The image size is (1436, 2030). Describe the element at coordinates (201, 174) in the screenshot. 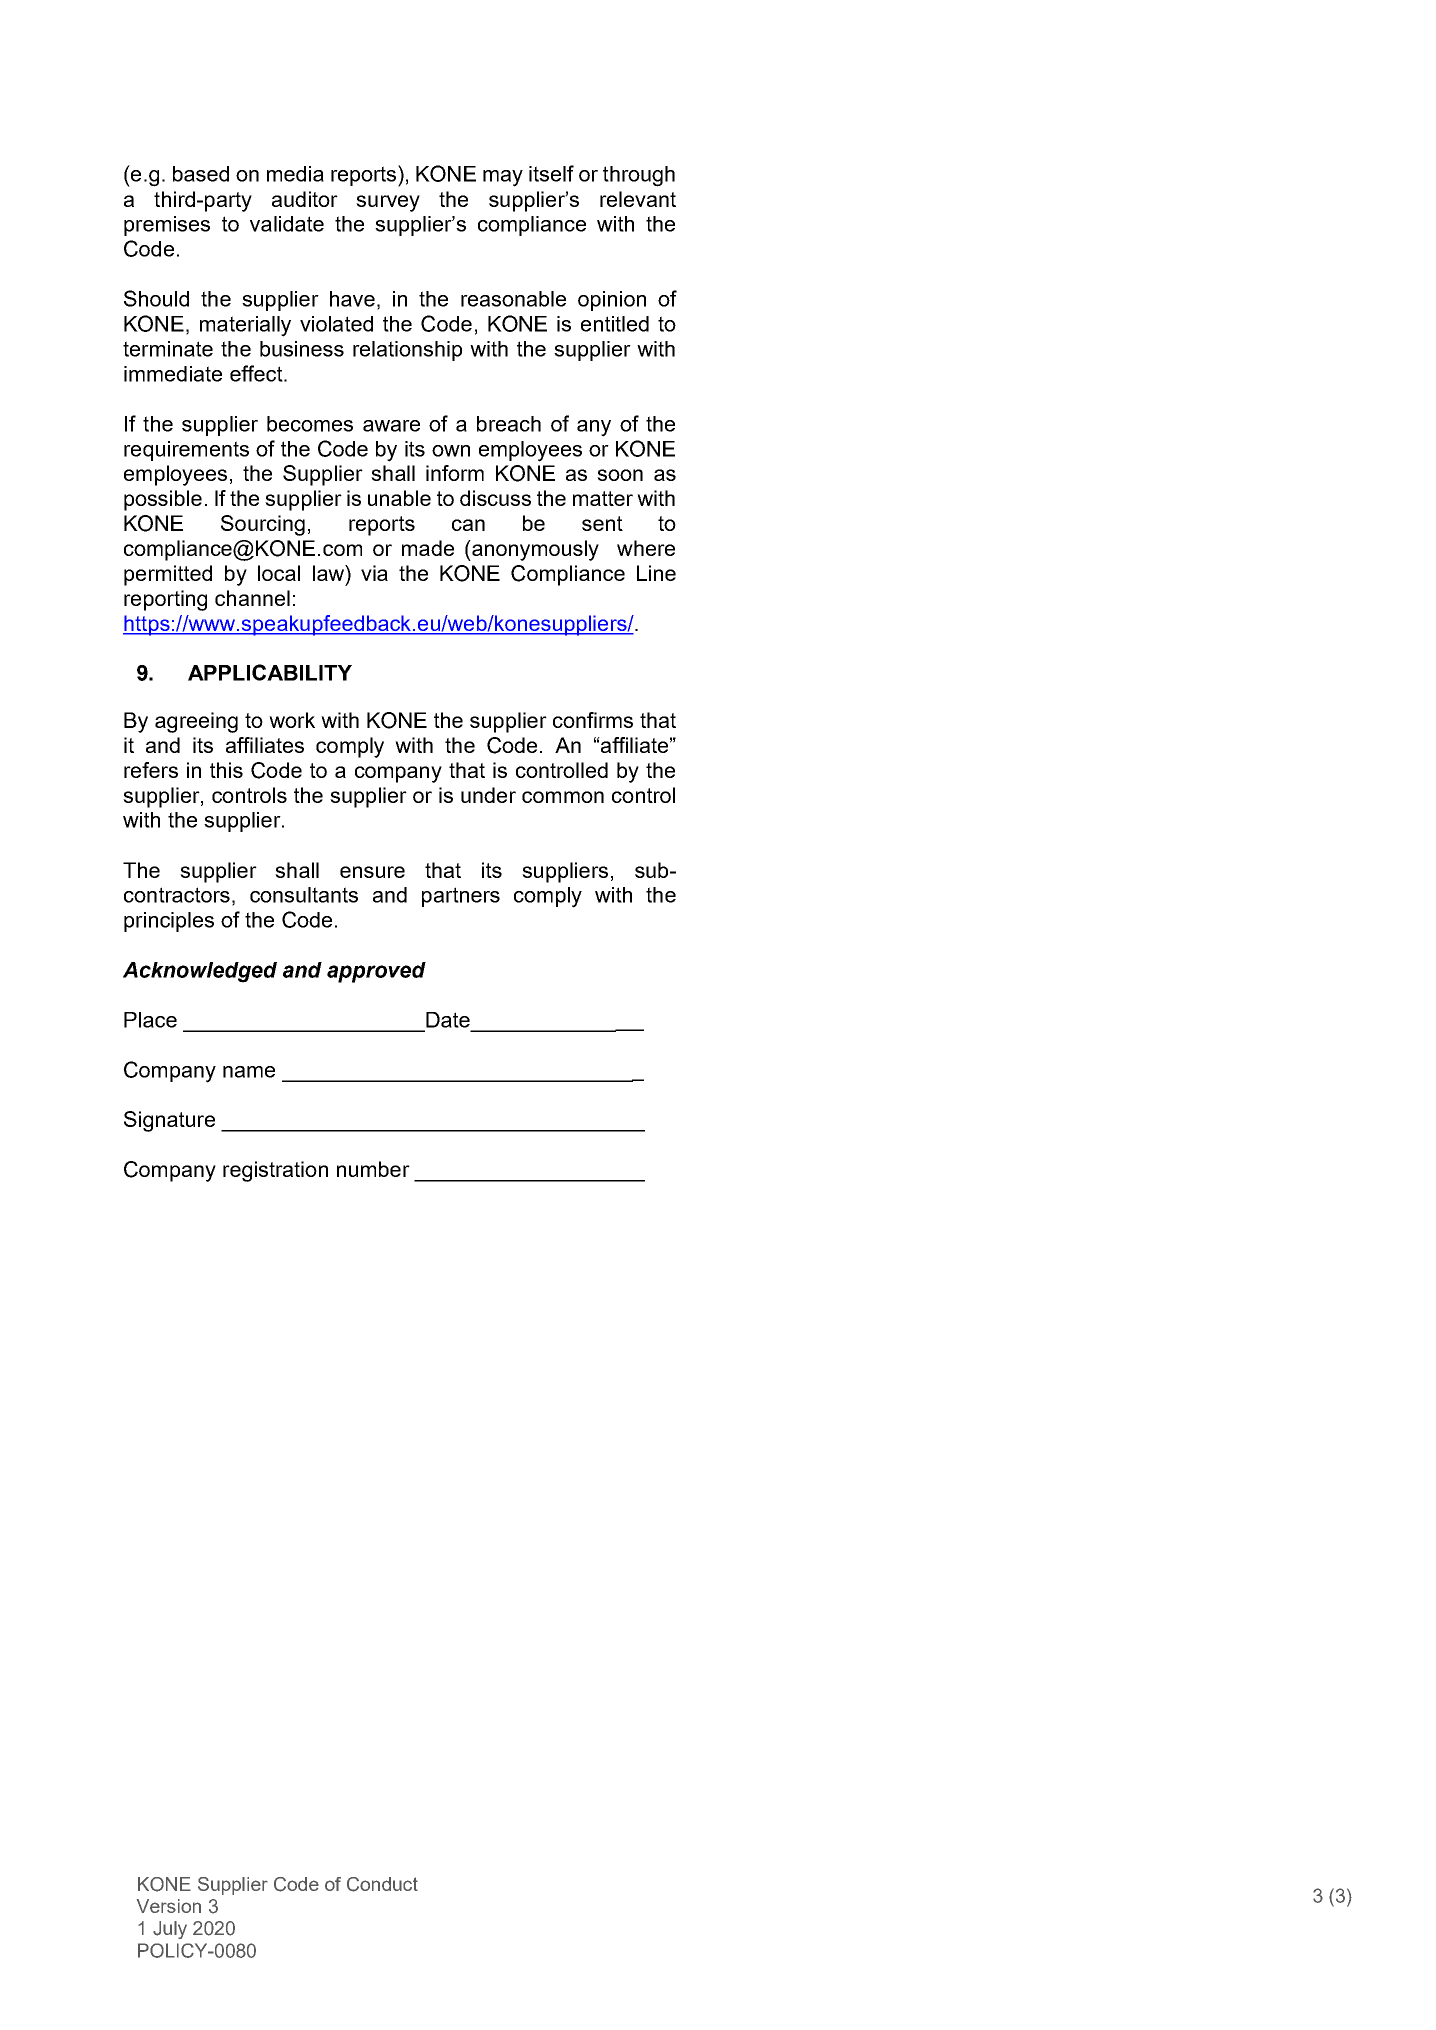

I see `based` at that location.
